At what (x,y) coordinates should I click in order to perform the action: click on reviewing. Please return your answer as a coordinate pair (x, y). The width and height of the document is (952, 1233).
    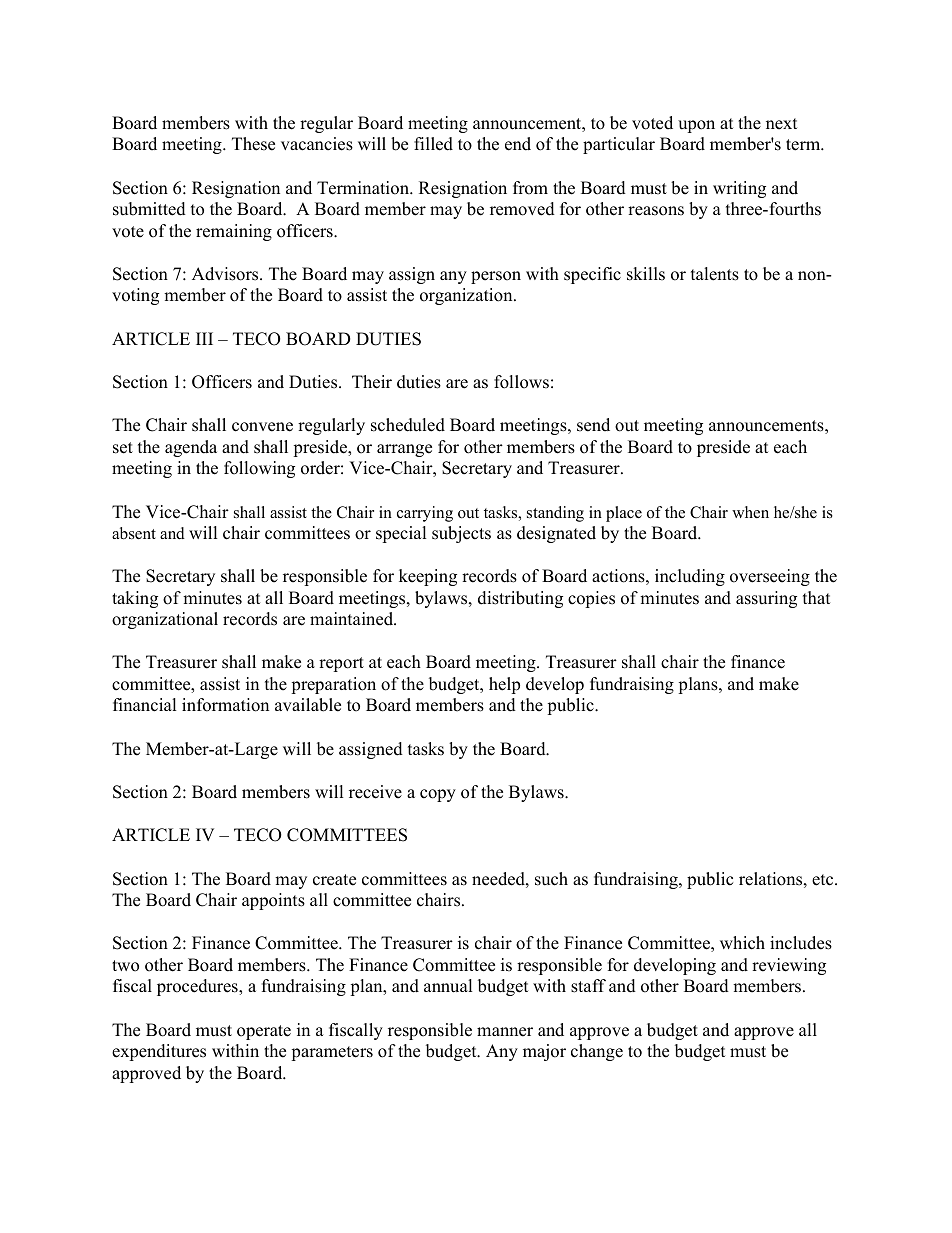
    Looking at the image, I should click on (789, 966).
